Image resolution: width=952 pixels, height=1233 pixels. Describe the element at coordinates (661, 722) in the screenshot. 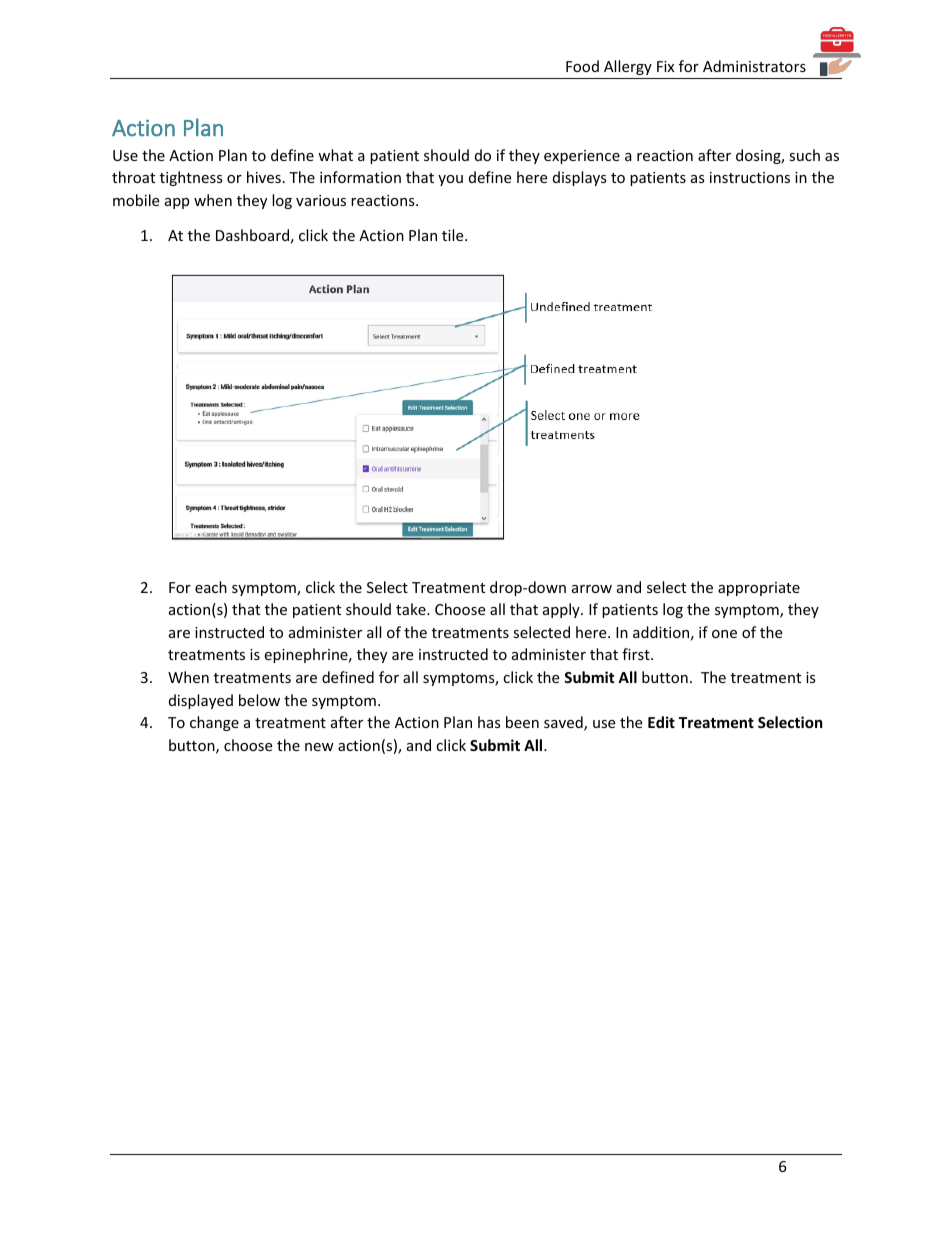

I see `Edit` at that location.
